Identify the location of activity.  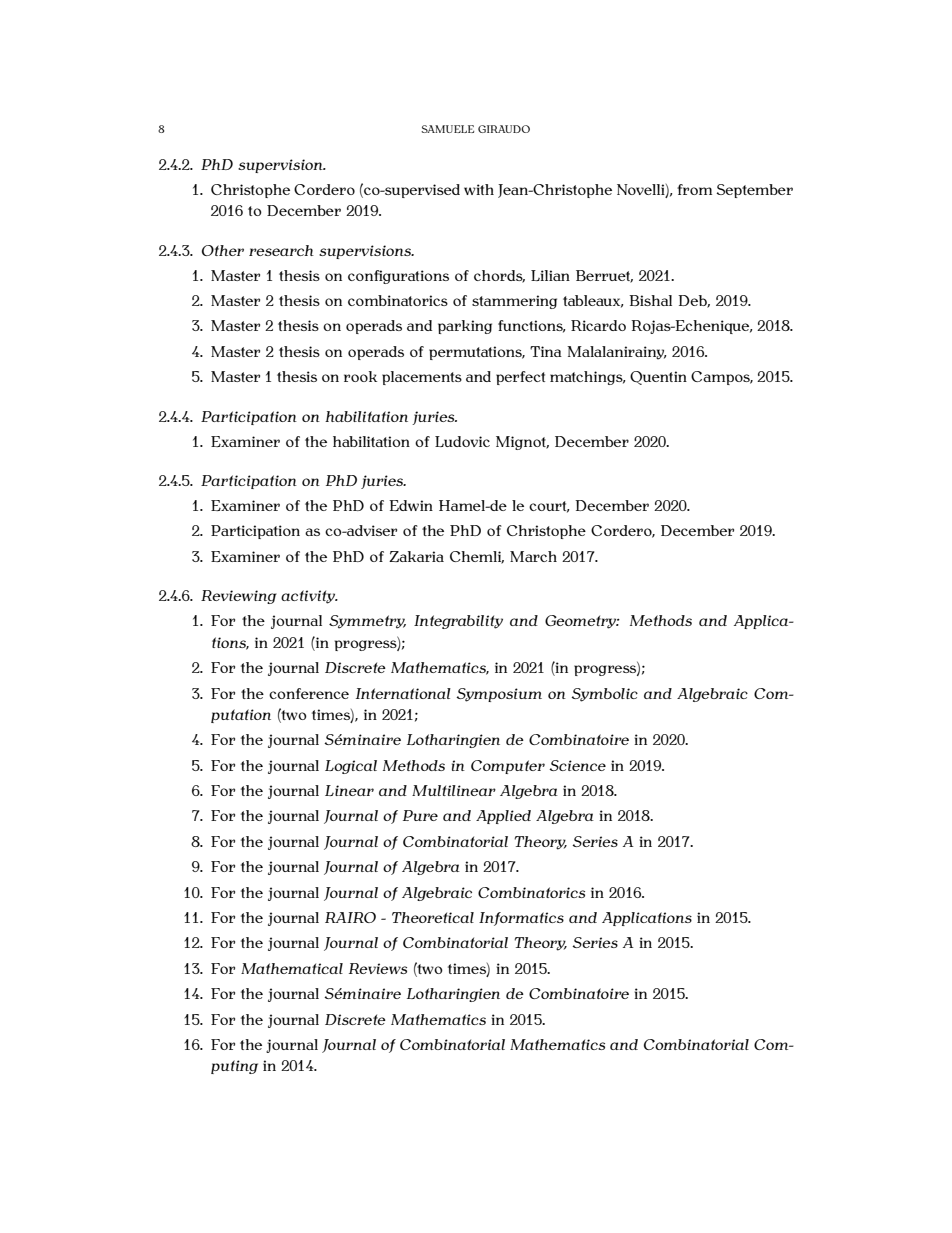
(309, 597).
